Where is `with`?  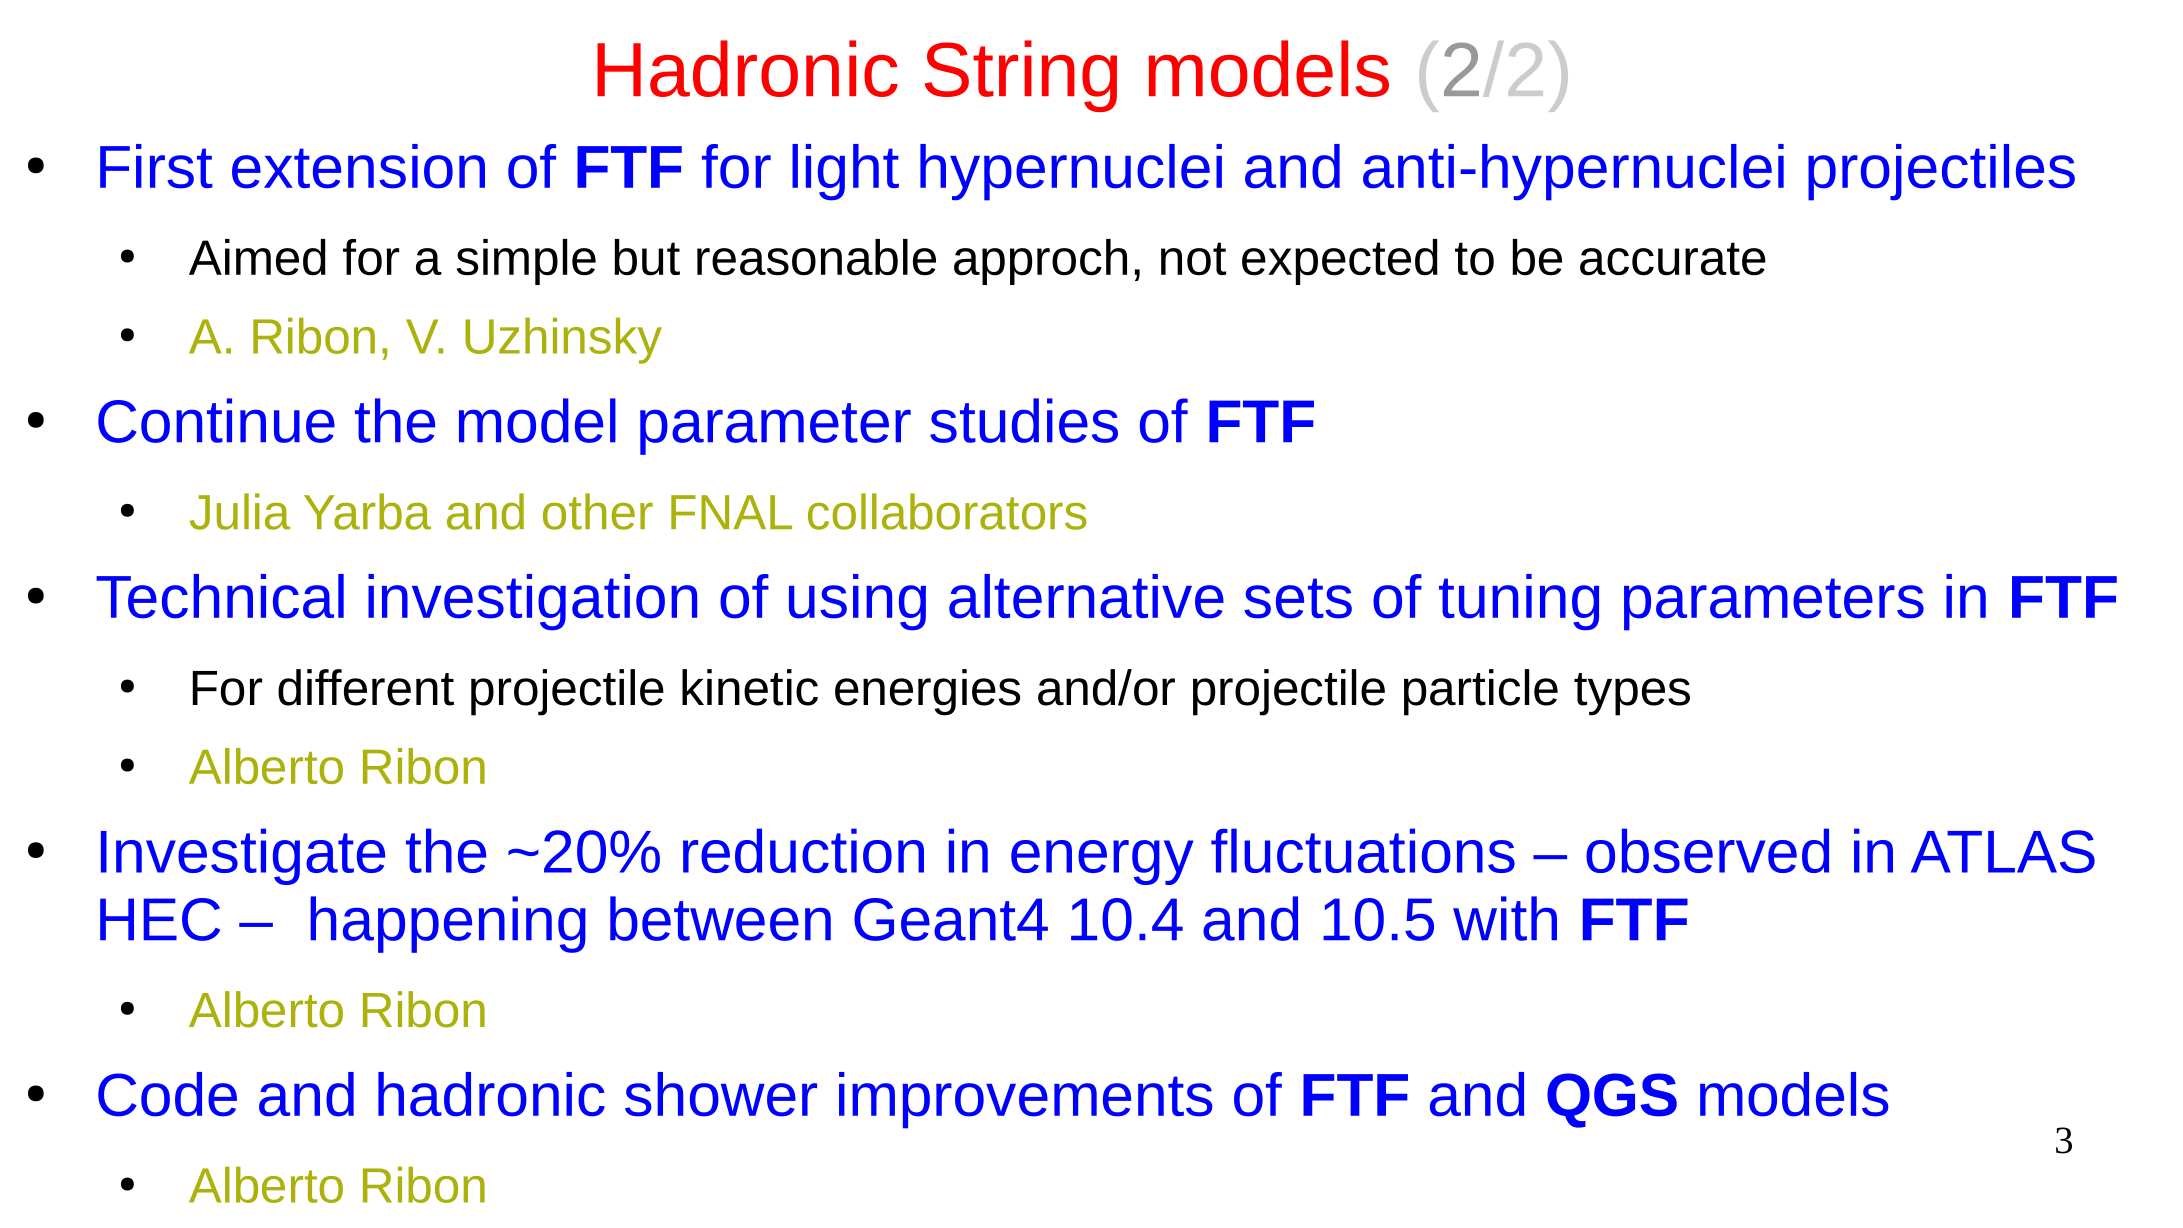
with is located at coordinates (1505, 918).
